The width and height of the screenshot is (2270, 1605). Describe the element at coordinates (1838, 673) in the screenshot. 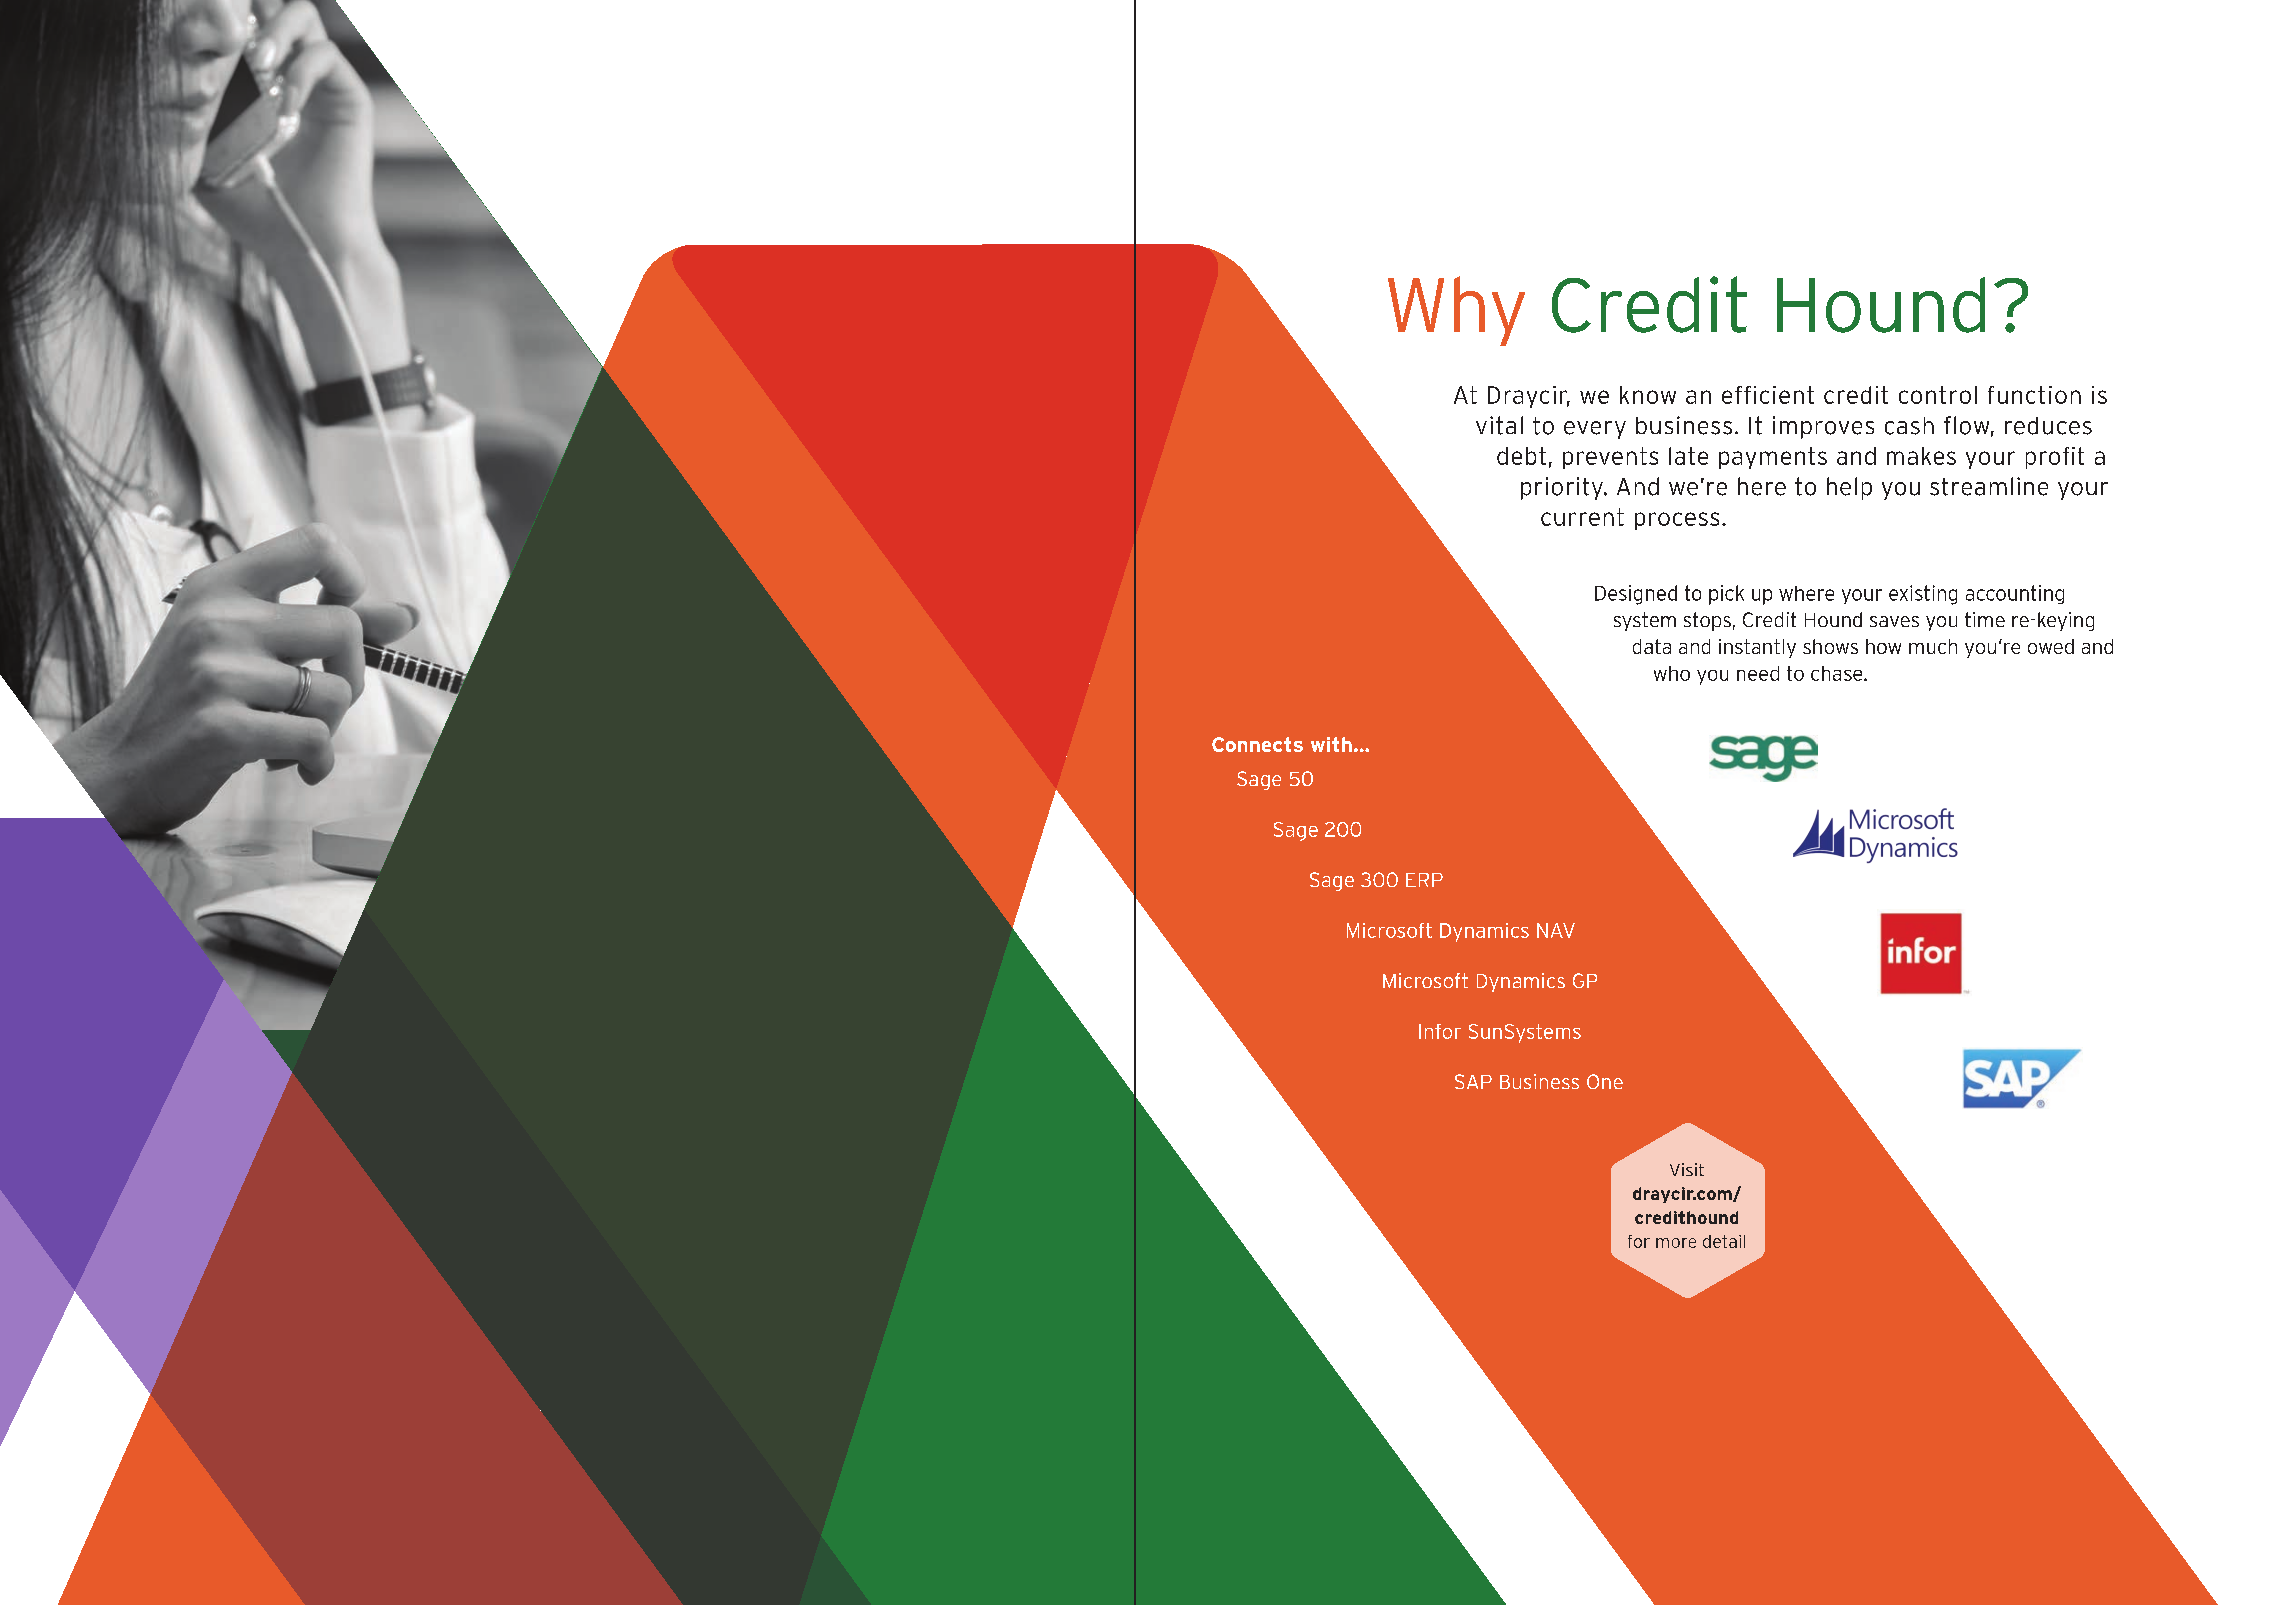

I see `chase` at that location.
